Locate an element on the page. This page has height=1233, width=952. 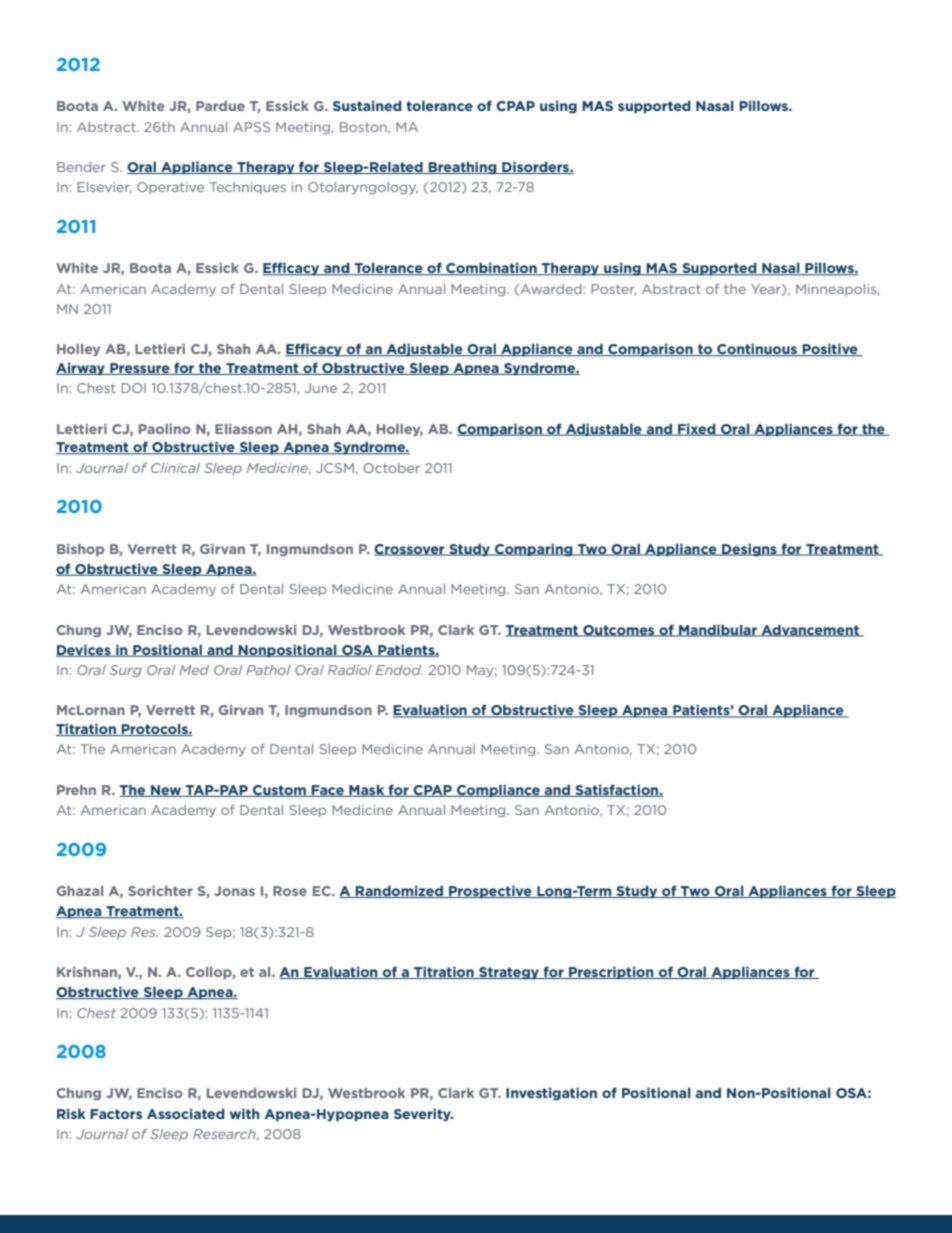
Investigation is located at coordinates (551, 1094).
